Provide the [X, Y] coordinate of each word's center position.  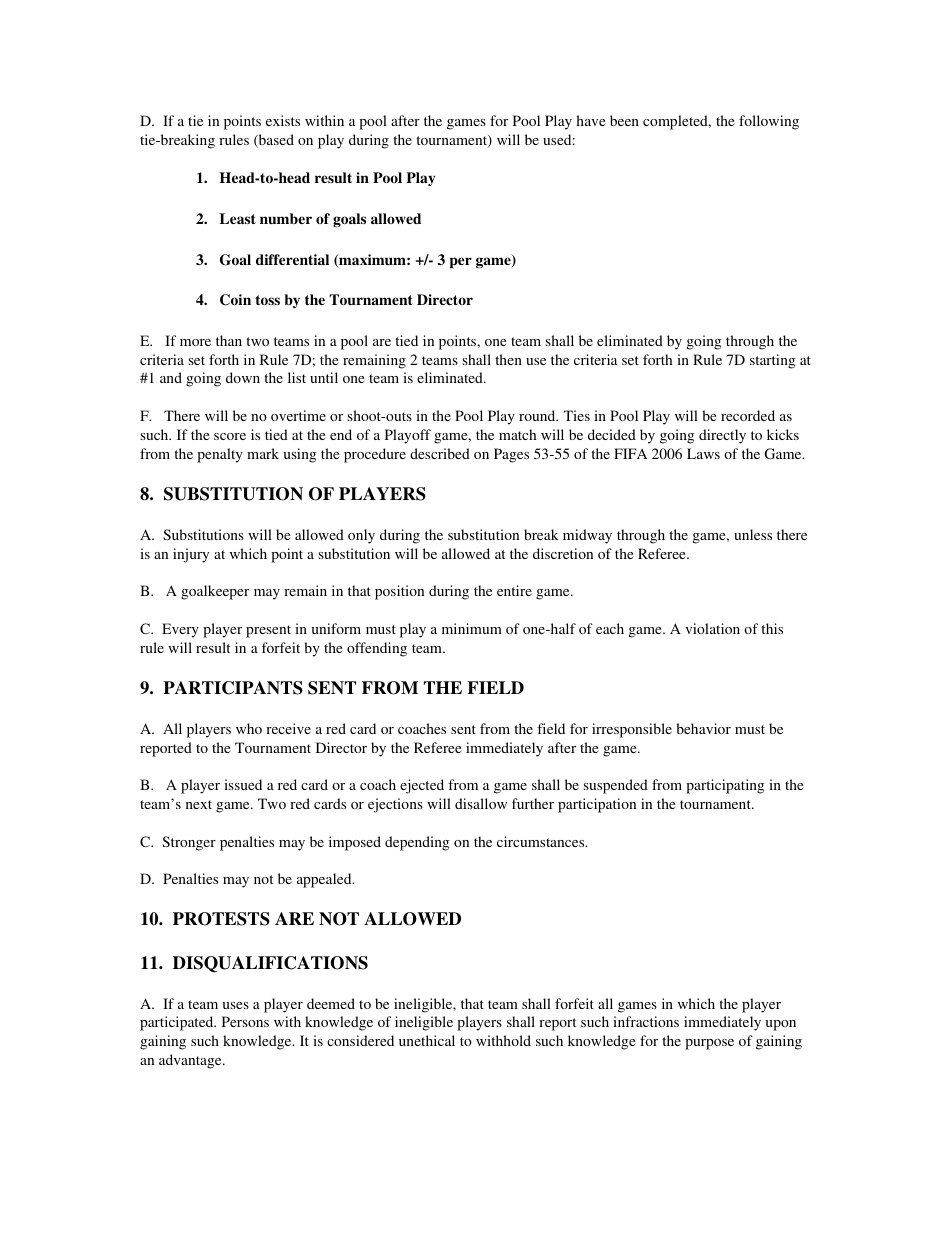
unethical [427, 1040]
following [769, 122]
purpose [709, 1044]
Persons [245, 1021]
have [591, 120]
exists [283, 120]
